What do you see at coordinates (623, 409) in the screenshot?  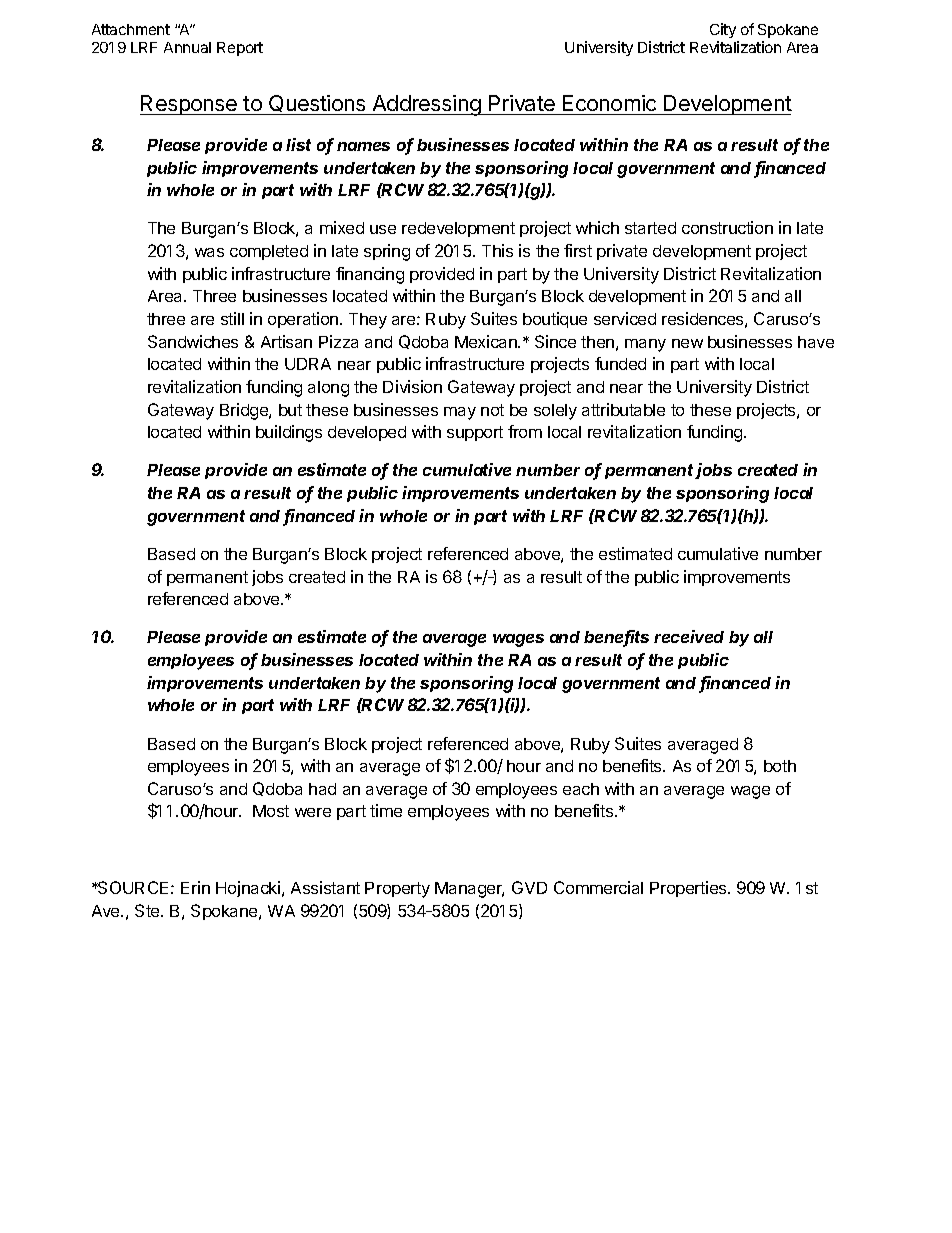 I see `attributable` at bounding box center [623, 409].
